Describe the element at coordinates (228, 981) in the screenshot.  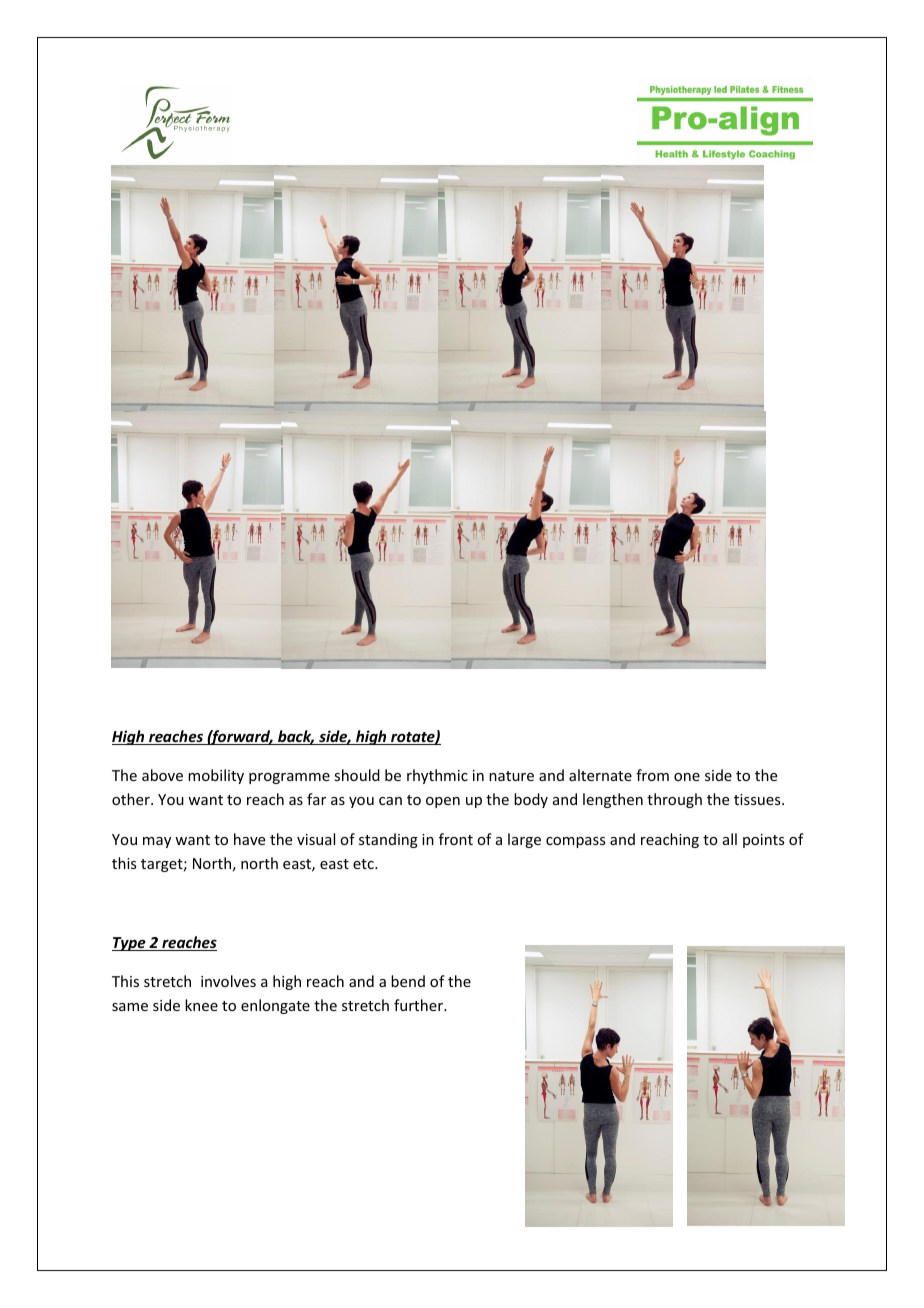
I see `involves` at that location.
